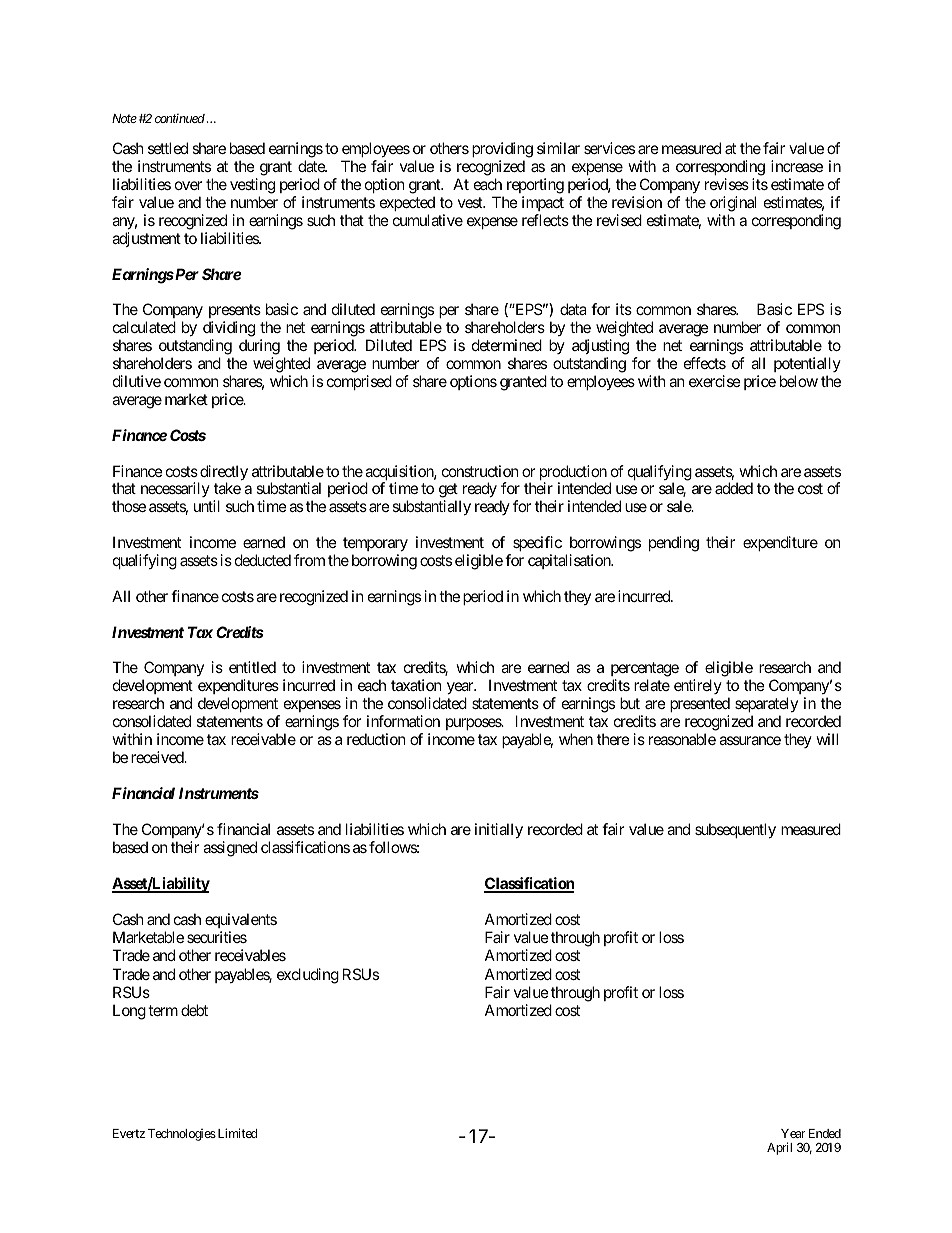 The image size is (952, 1233). What do you see at coordinates (480, 471) in the screenshot?
I see `construction` at bounding box center [480, 471].
